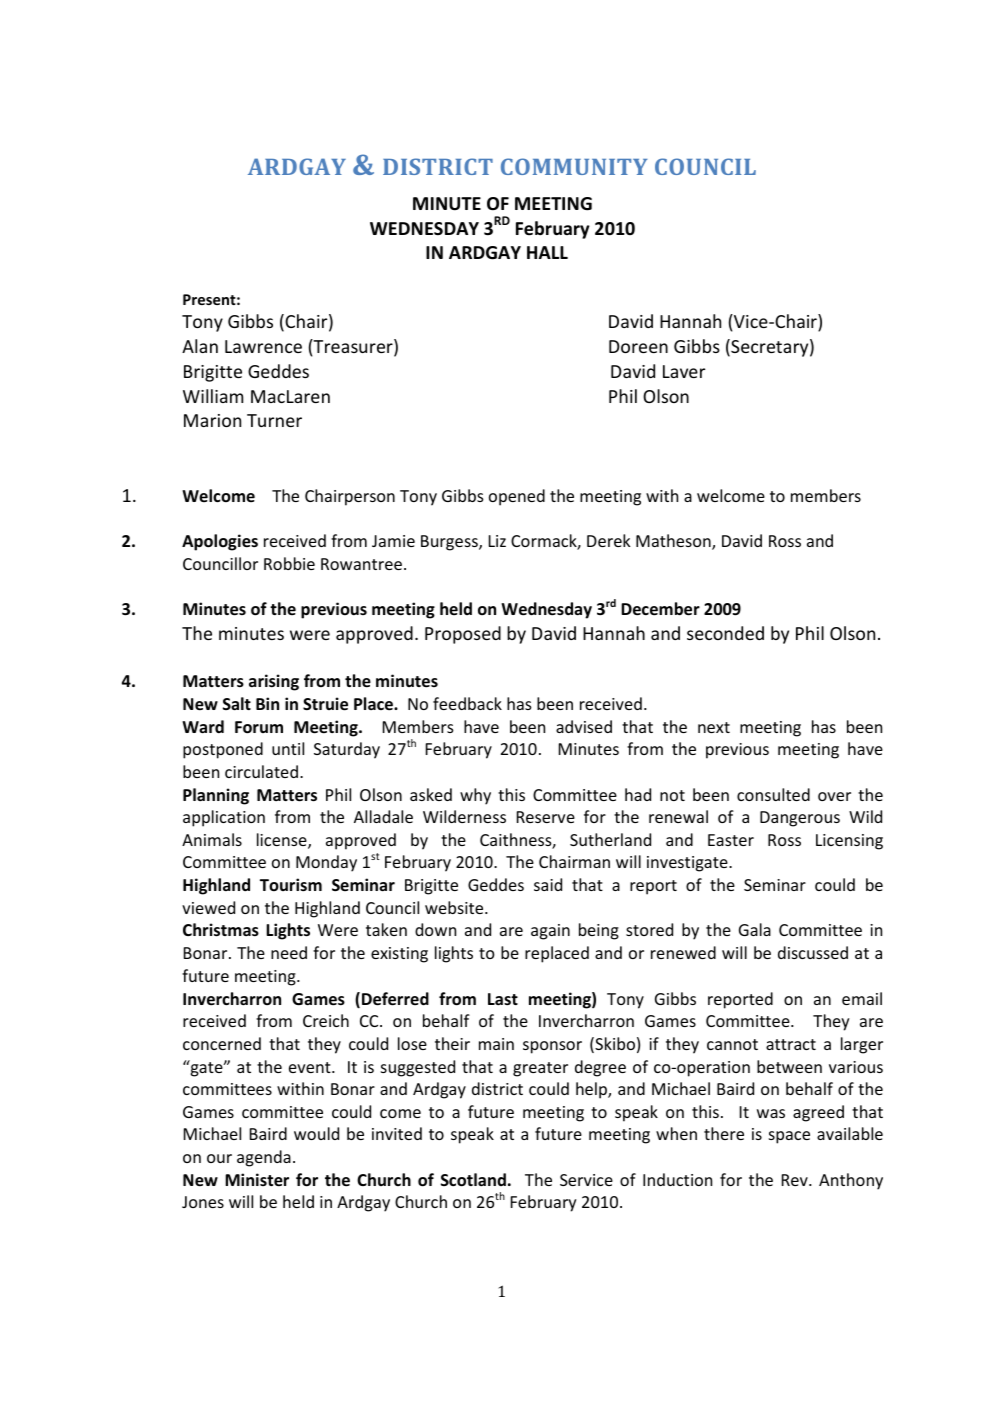 This document has width=1005, height=1421. I want to click on Gala, so click(755, 929).
